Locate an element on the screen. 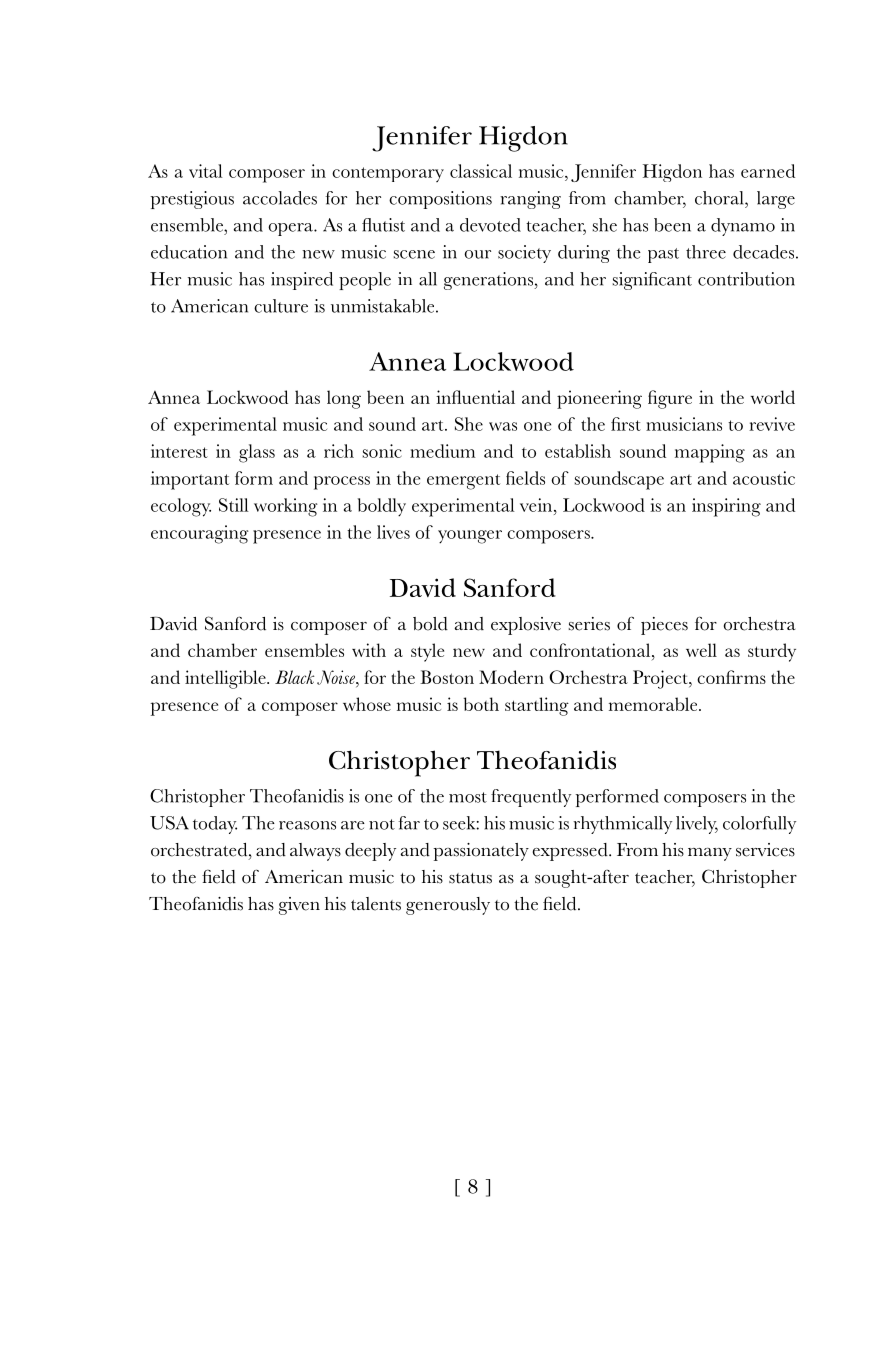 The width and height of the screenshot is (896, 1345). choral is located at coordinates (720, 198).
